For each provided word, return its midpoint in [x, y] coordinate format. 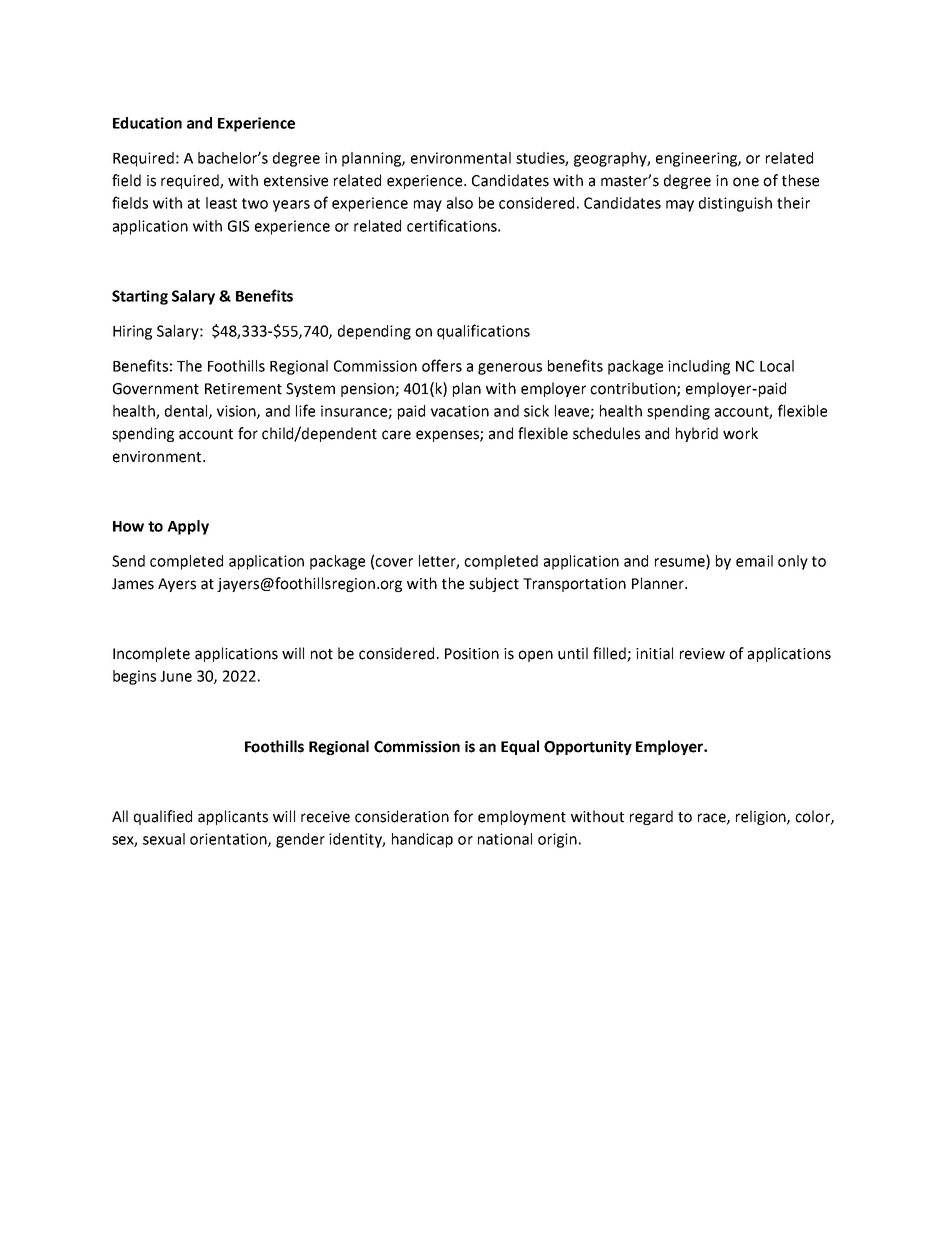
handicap [422, 840]
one [746, 182]
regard [651, 817]
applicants [233, 817]
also [460, 203]
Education [147, 123]
